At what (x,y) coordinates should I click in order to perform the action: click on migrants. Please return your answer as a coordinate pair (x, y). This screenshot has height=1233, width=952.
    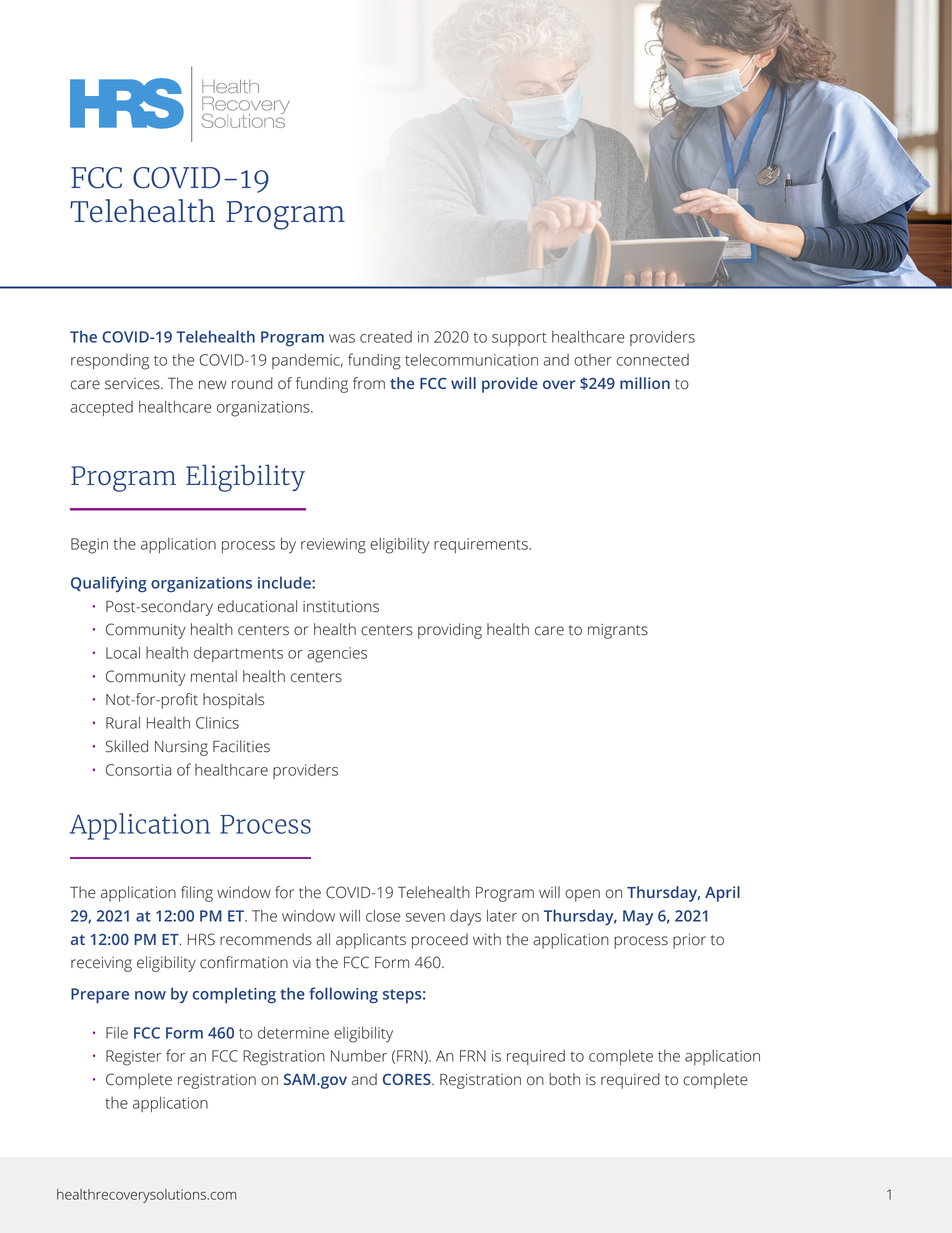
    Looking at the image, I should click on (618, 631).
